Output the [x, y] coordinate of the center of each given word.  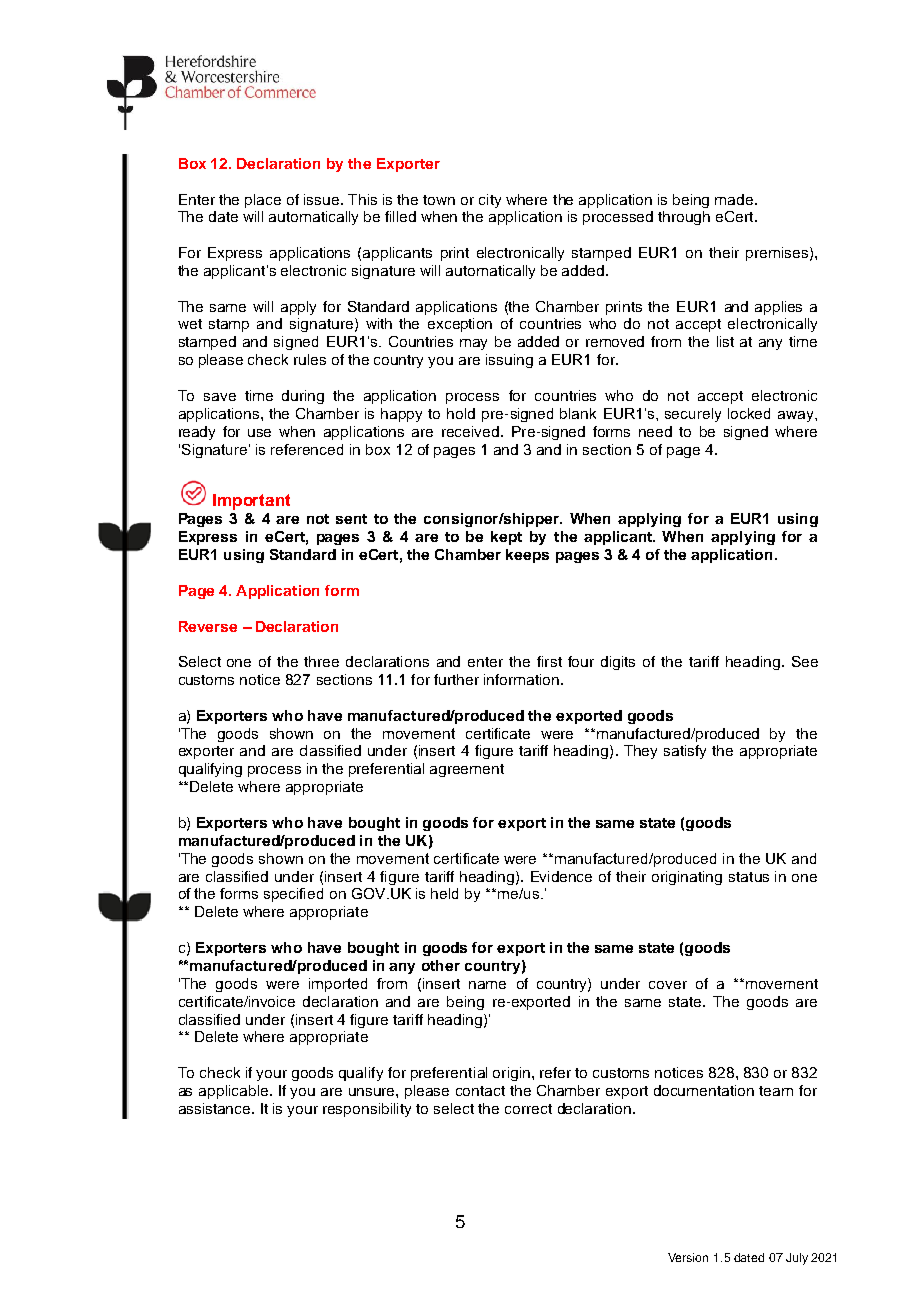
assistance [216, 1108]
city [490, 201]
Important [251, 502]
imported [338, 985]
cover [668, 985]
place [263, 201]
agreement [467, 770]
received [472, 431]
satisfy [685, 752]
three [321, 661]
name [487, 985]
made [735, 199]
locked [749, 413]
